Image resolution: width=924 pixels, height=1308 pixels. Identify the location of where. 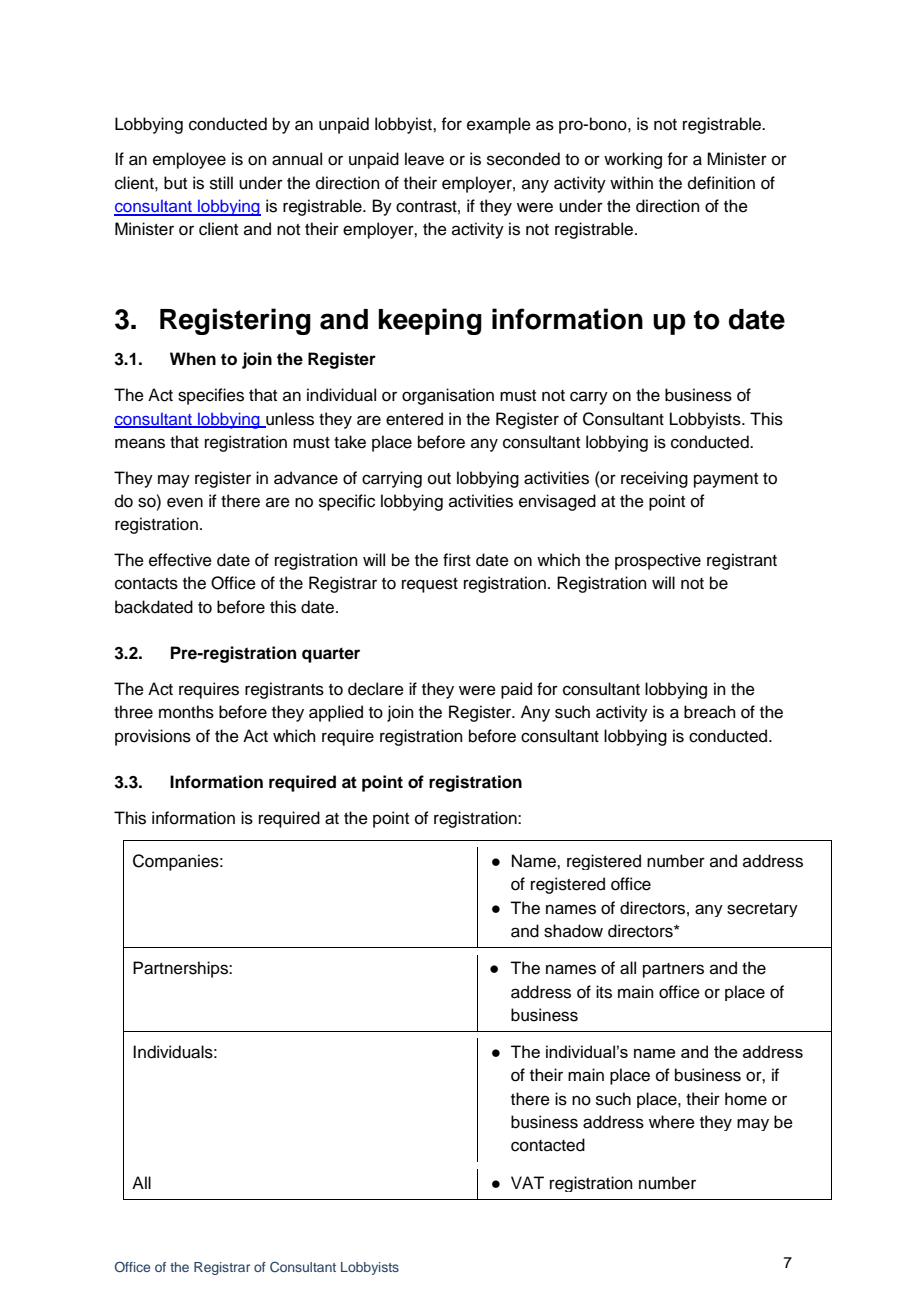
(672, 1122).
